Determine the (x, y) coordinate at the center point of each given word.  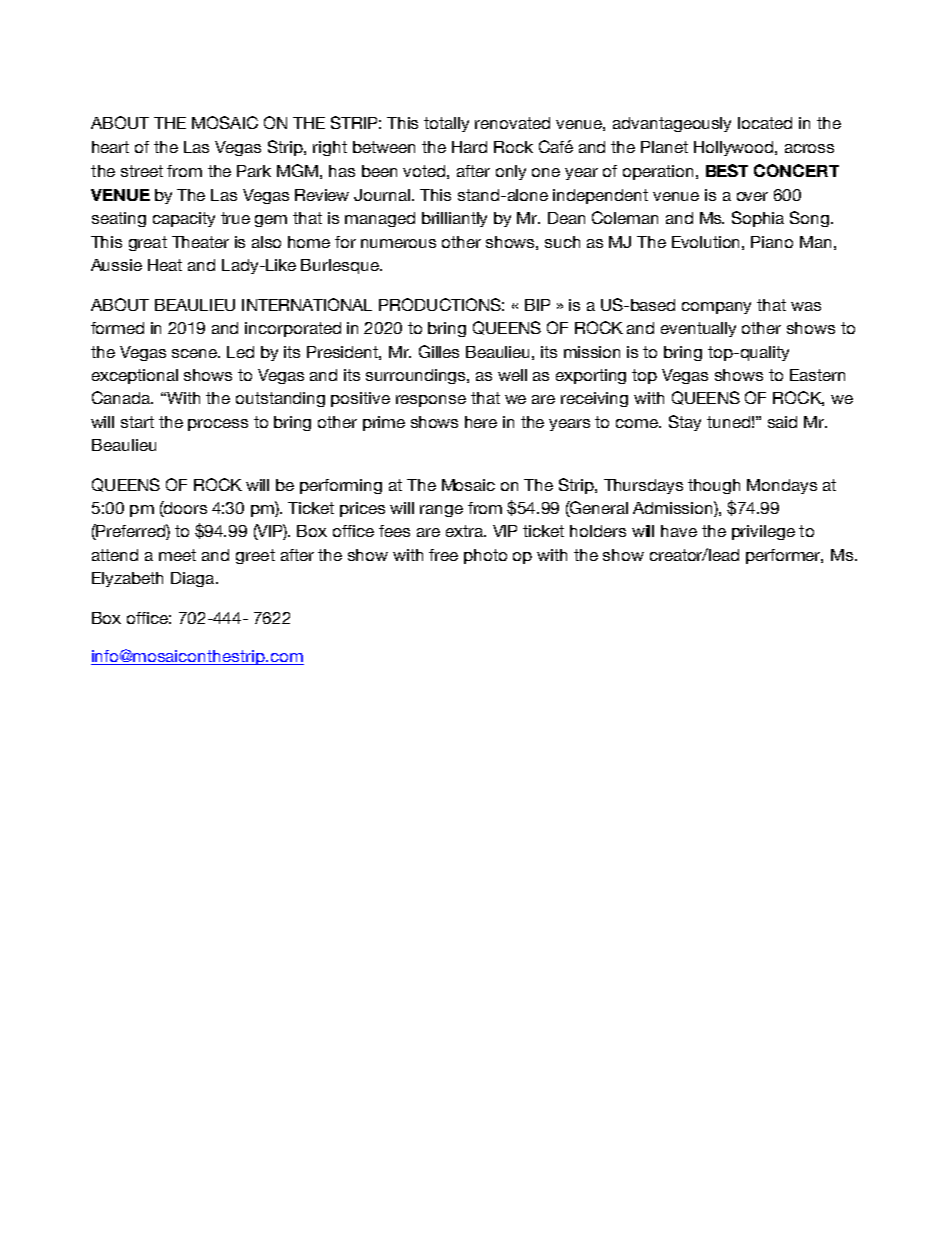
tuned (728, 422)
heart (110, 147)
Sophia (758, 219)
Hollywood (735, 148)
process (218, 425)
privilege (763, 532)
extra (466, 531)
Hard (469, 147)
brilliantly (454, 219)
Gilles (439, 351)
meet (177, 555)
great (148, 243)
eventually (698, 329)
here (481, 422)
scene (196, 353)
